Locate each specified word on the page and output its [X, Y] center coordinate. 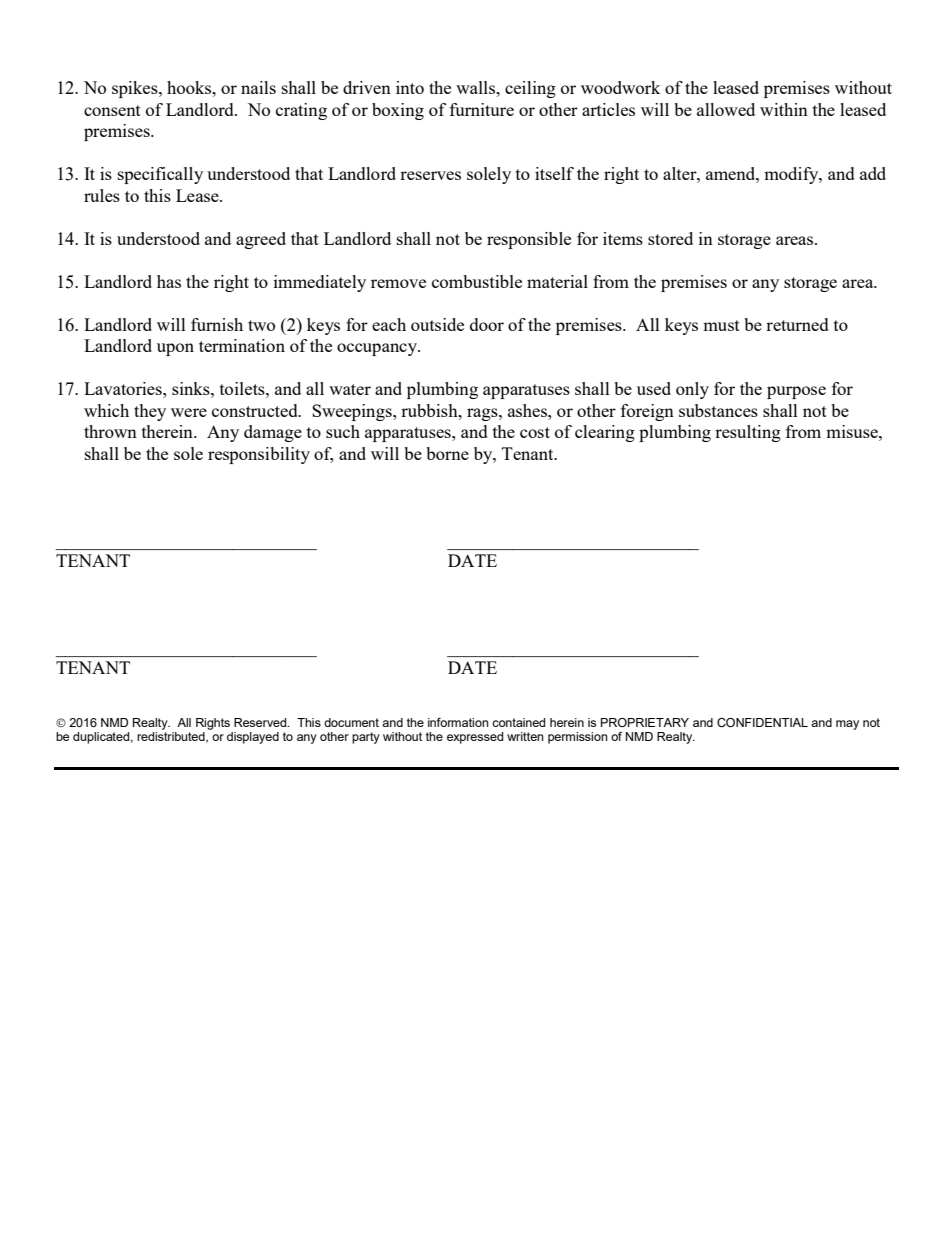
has [169, 281]
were [189, 412]
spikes [136, 89]
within [784, 109]
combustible [477, 281]
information [458, 722]
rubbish [430, 410]
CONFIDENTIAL [762, 722]
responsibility [259, 455]
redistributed [172, 737]
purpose [796, 392]
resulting [748, 433]
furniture [482, 109]
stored [670, 238]
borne [447, 453]
